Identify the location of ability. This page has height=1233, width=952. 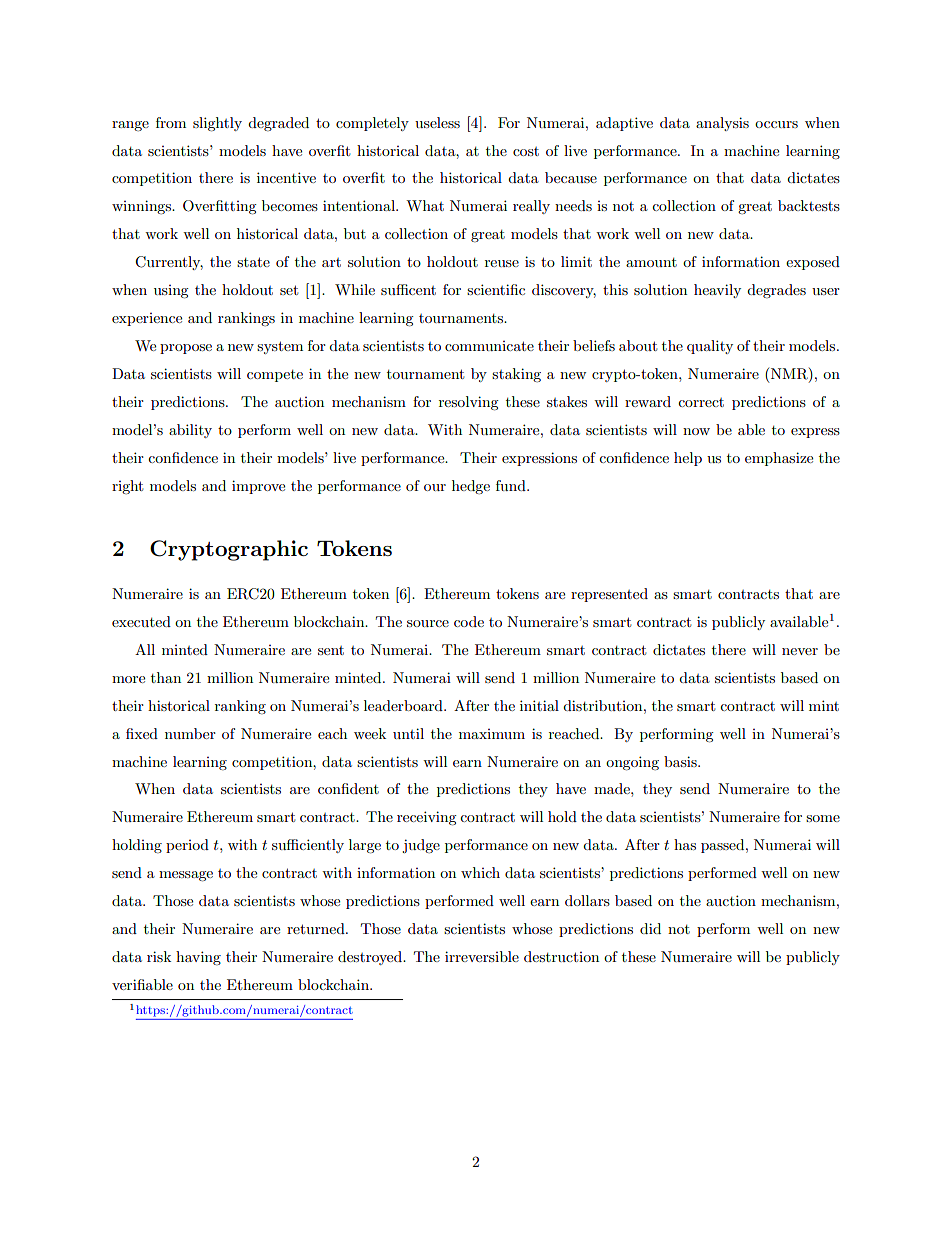
(190, 431).
